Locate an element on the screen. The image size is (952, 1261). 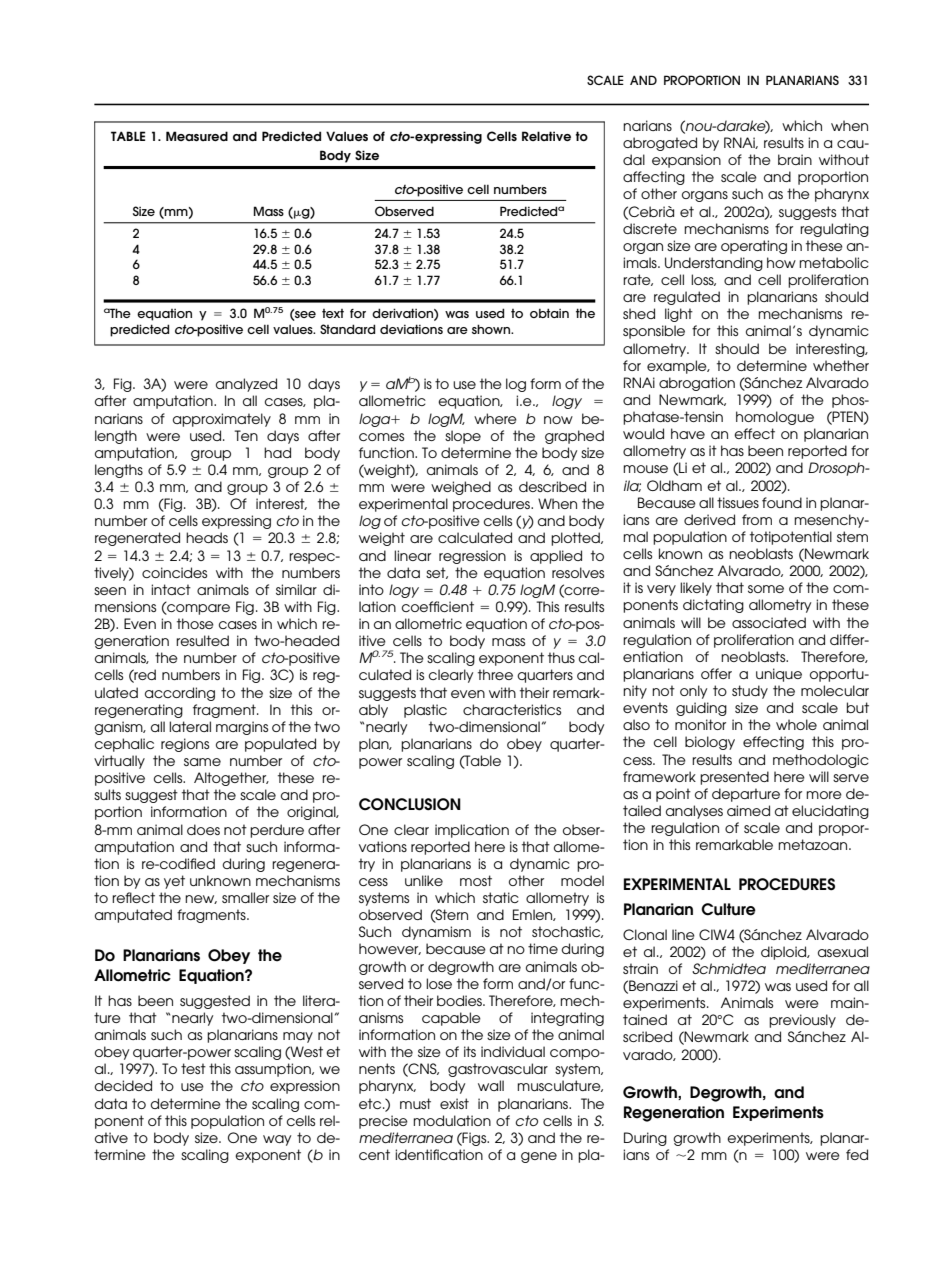
brain is located at coordinates (795, 159).
